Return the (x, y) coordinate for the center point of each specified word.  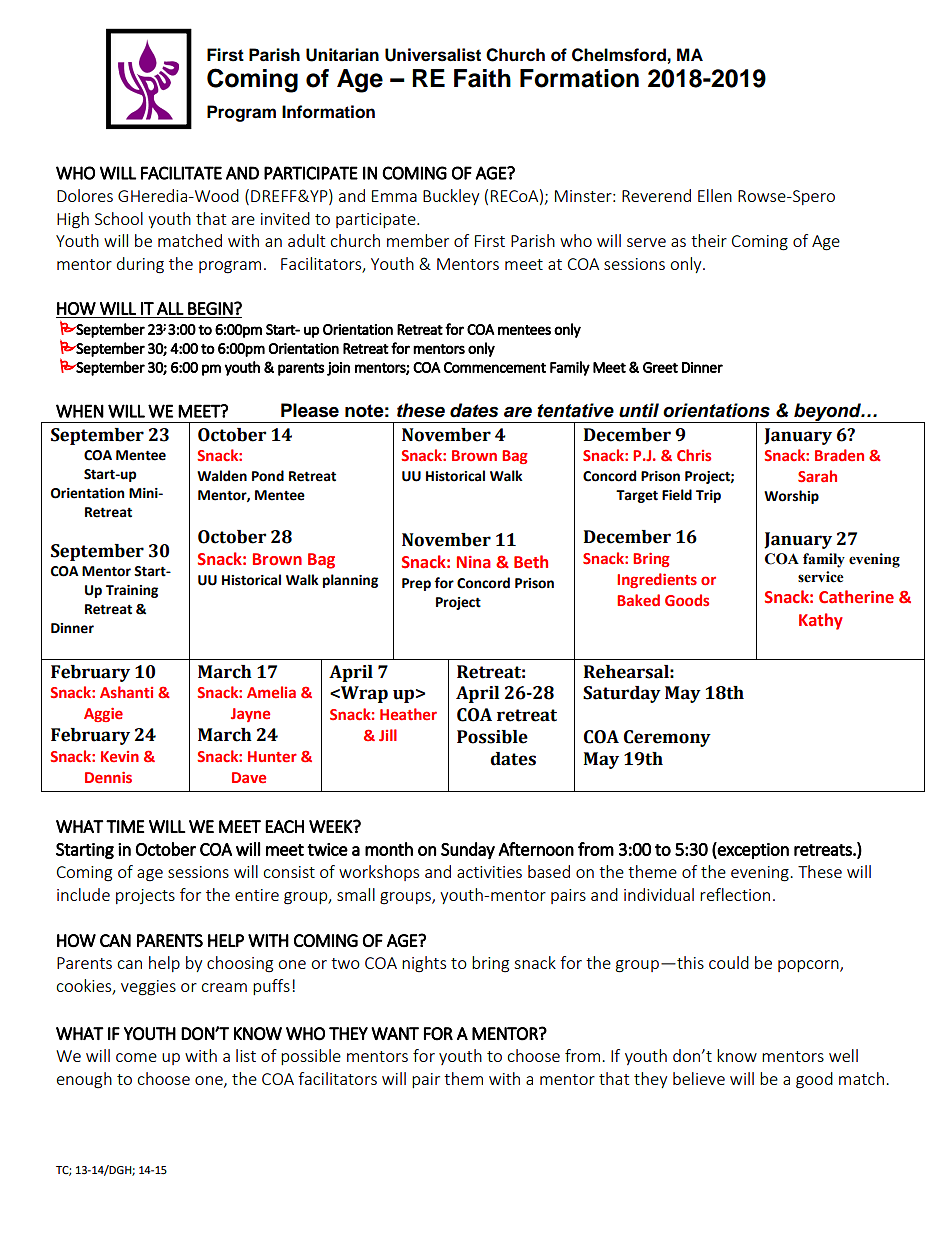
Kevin (120, 756)
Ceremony (667, 738)
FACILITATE (181, 173)
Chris (694, 455)
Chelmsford (619, 55)
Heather (408, 714)
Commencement (495, 367)
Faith (482, 78)
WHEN (80, 411)
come (136, 1057)
